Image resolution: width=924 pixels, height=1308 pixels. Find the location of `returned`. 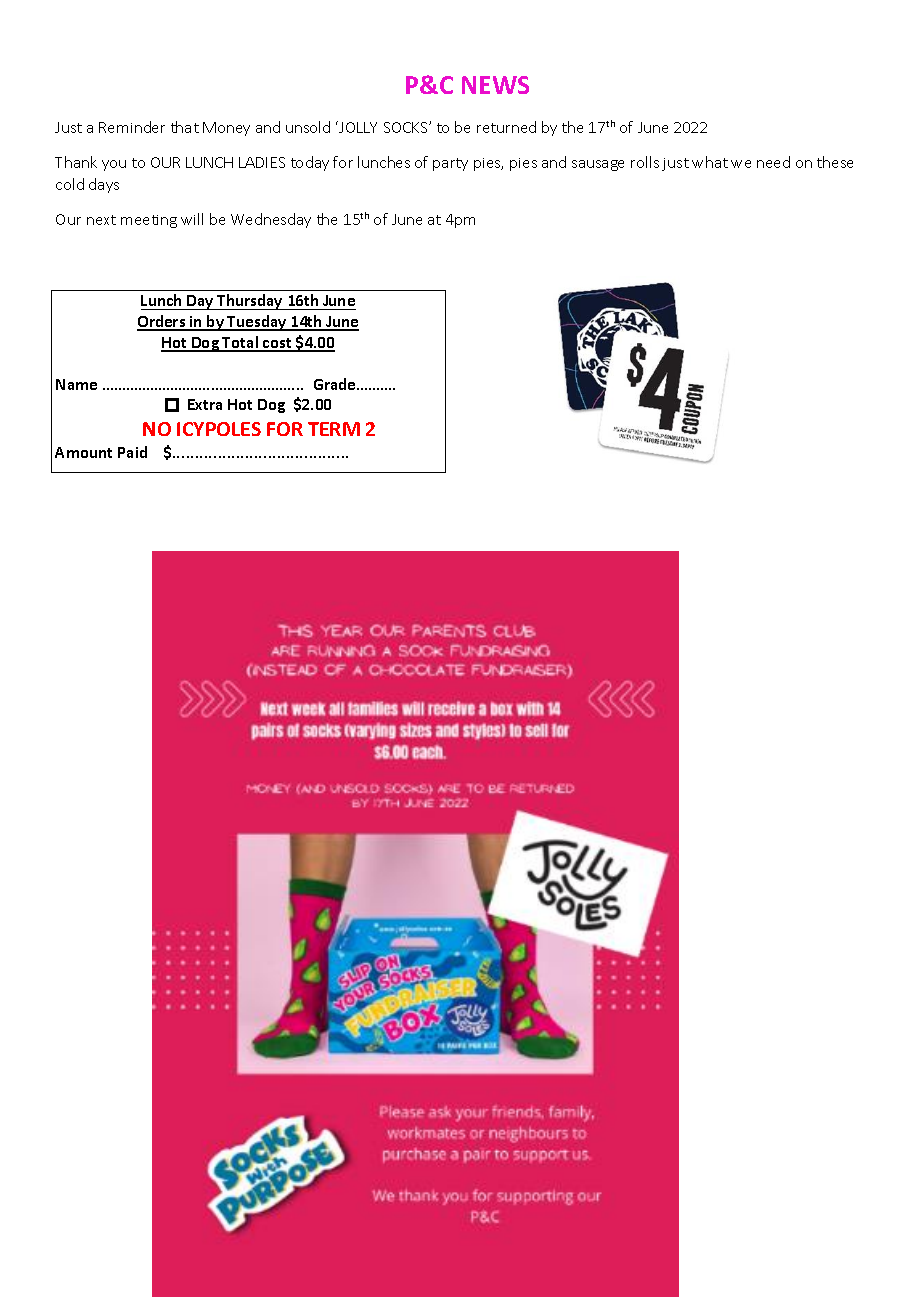

returned is located at coordinates (506, 127).
